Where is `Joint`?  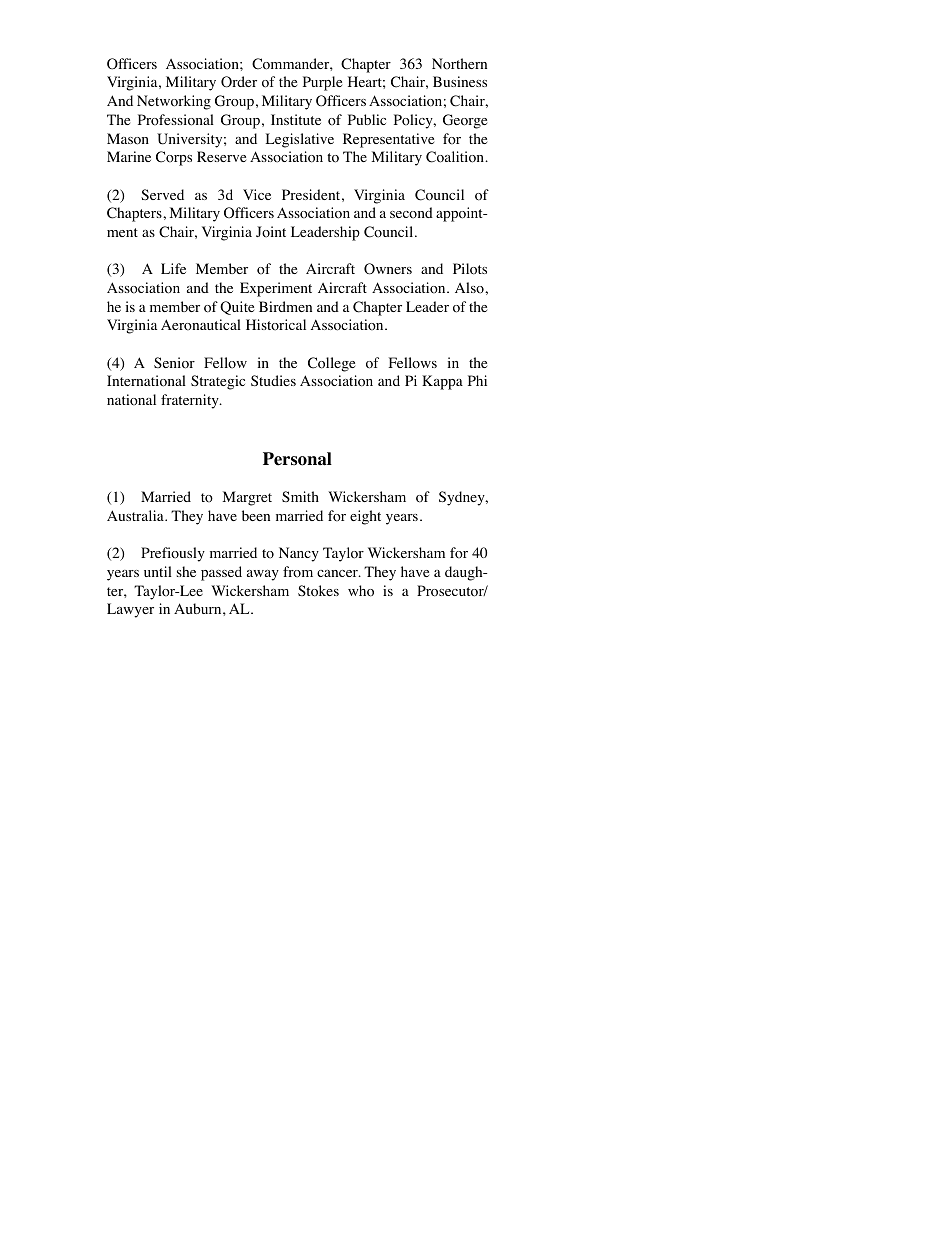 Joint is located at coordinates (271, 232).
